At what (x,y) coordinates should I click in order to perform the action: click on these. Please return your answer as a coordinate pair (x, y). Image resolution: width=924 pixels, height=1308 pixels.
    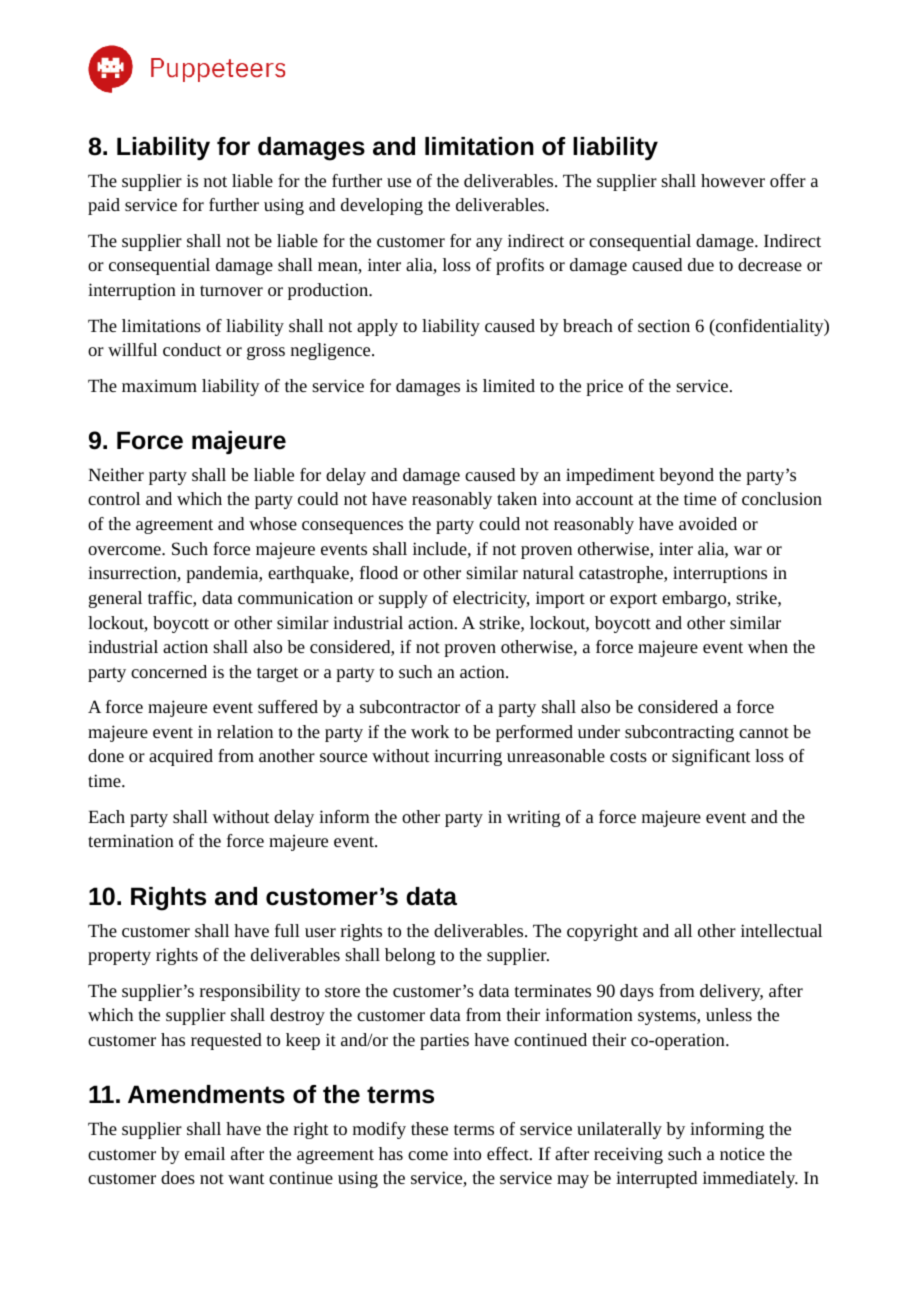
    Looking at the image, I should click on (429, 1128).
